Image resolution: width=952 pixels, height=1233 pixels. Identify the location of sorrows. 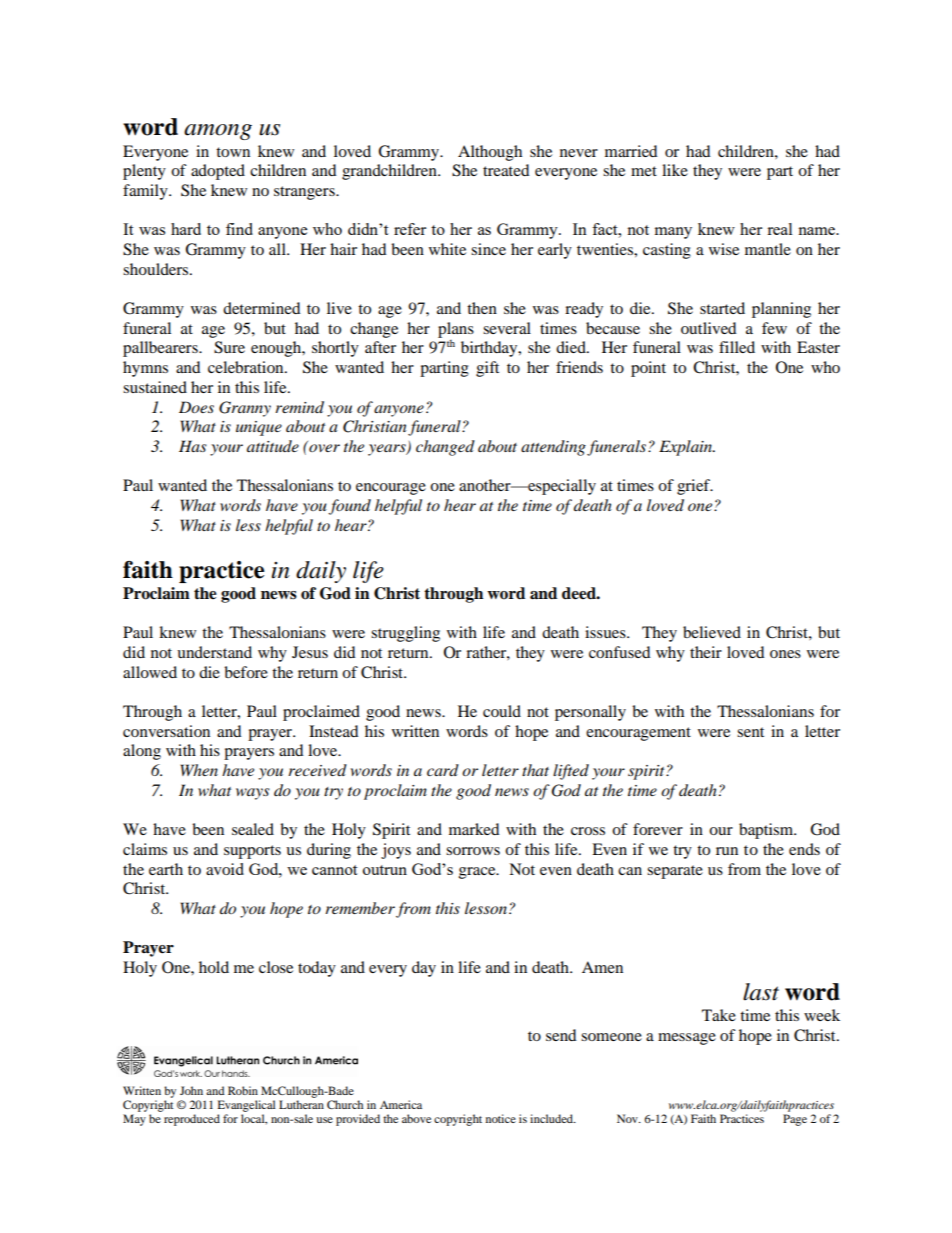
(473, 851).
